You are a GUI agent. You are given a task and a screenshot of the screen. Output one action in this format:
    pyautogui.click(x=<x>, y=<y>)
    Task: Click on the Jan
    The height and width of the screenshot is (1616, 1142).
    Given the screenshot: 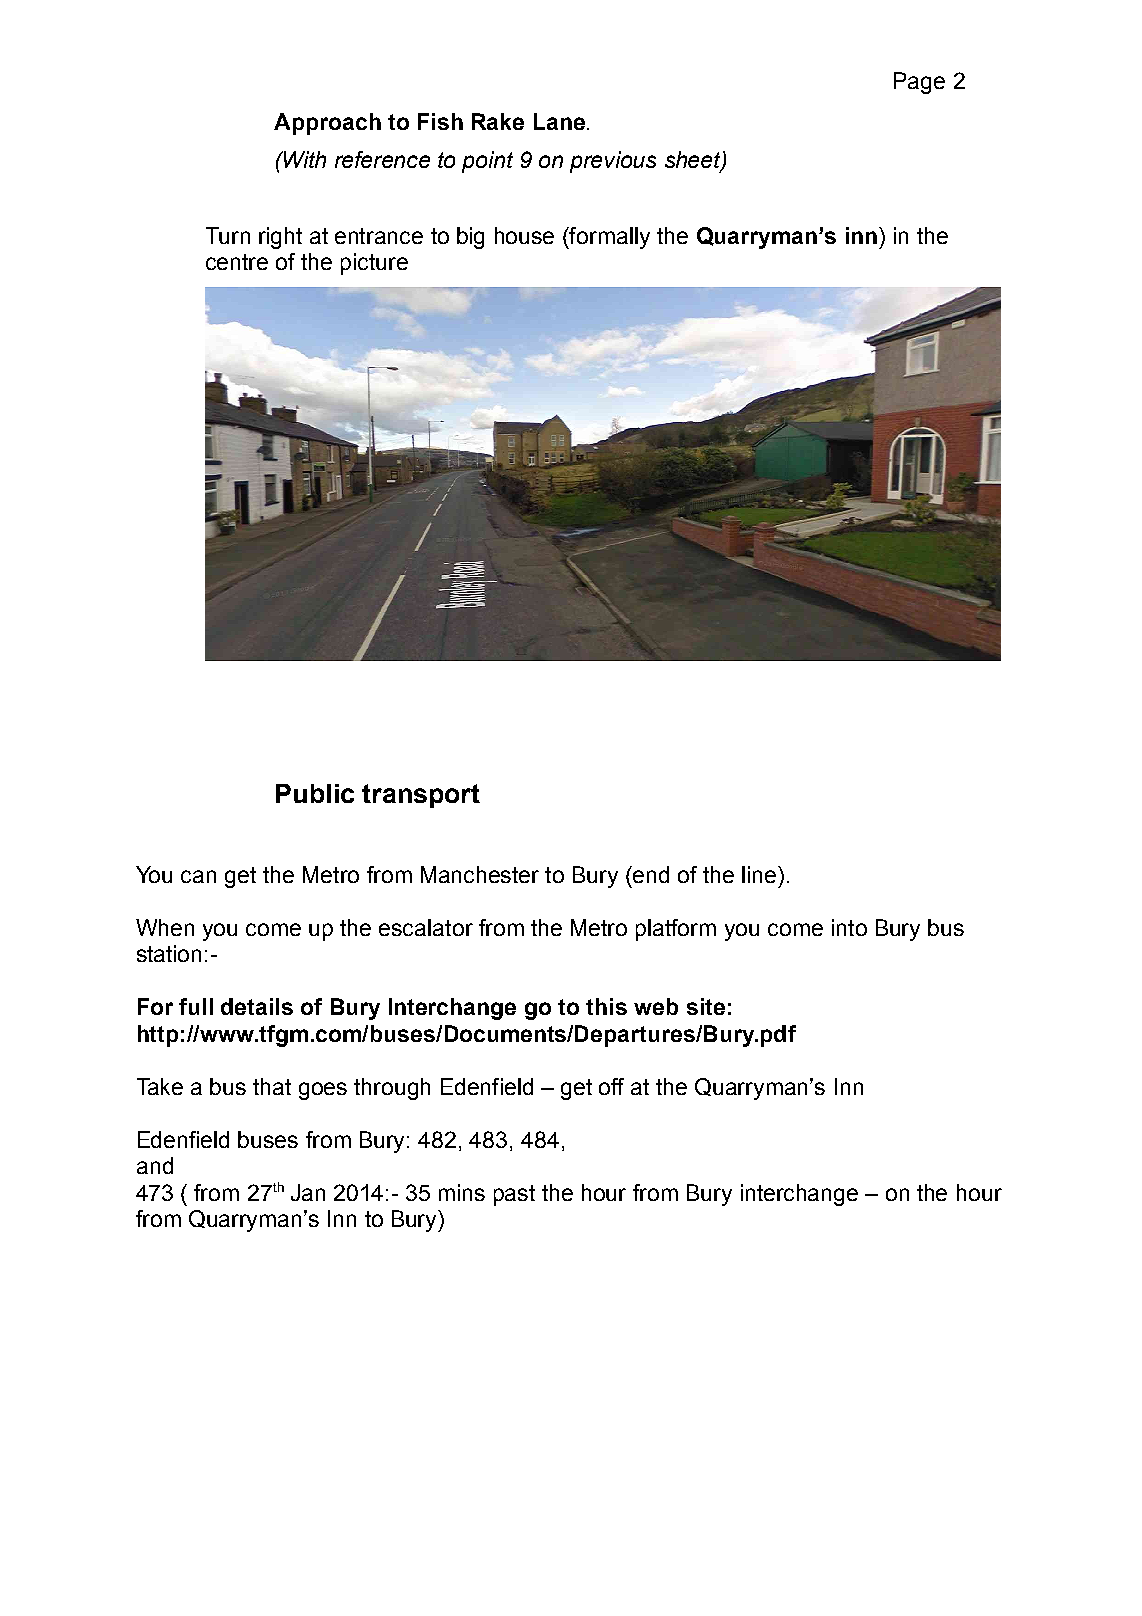 What is the action you would take?
    pyautogui.click(x=308, y=1192)
